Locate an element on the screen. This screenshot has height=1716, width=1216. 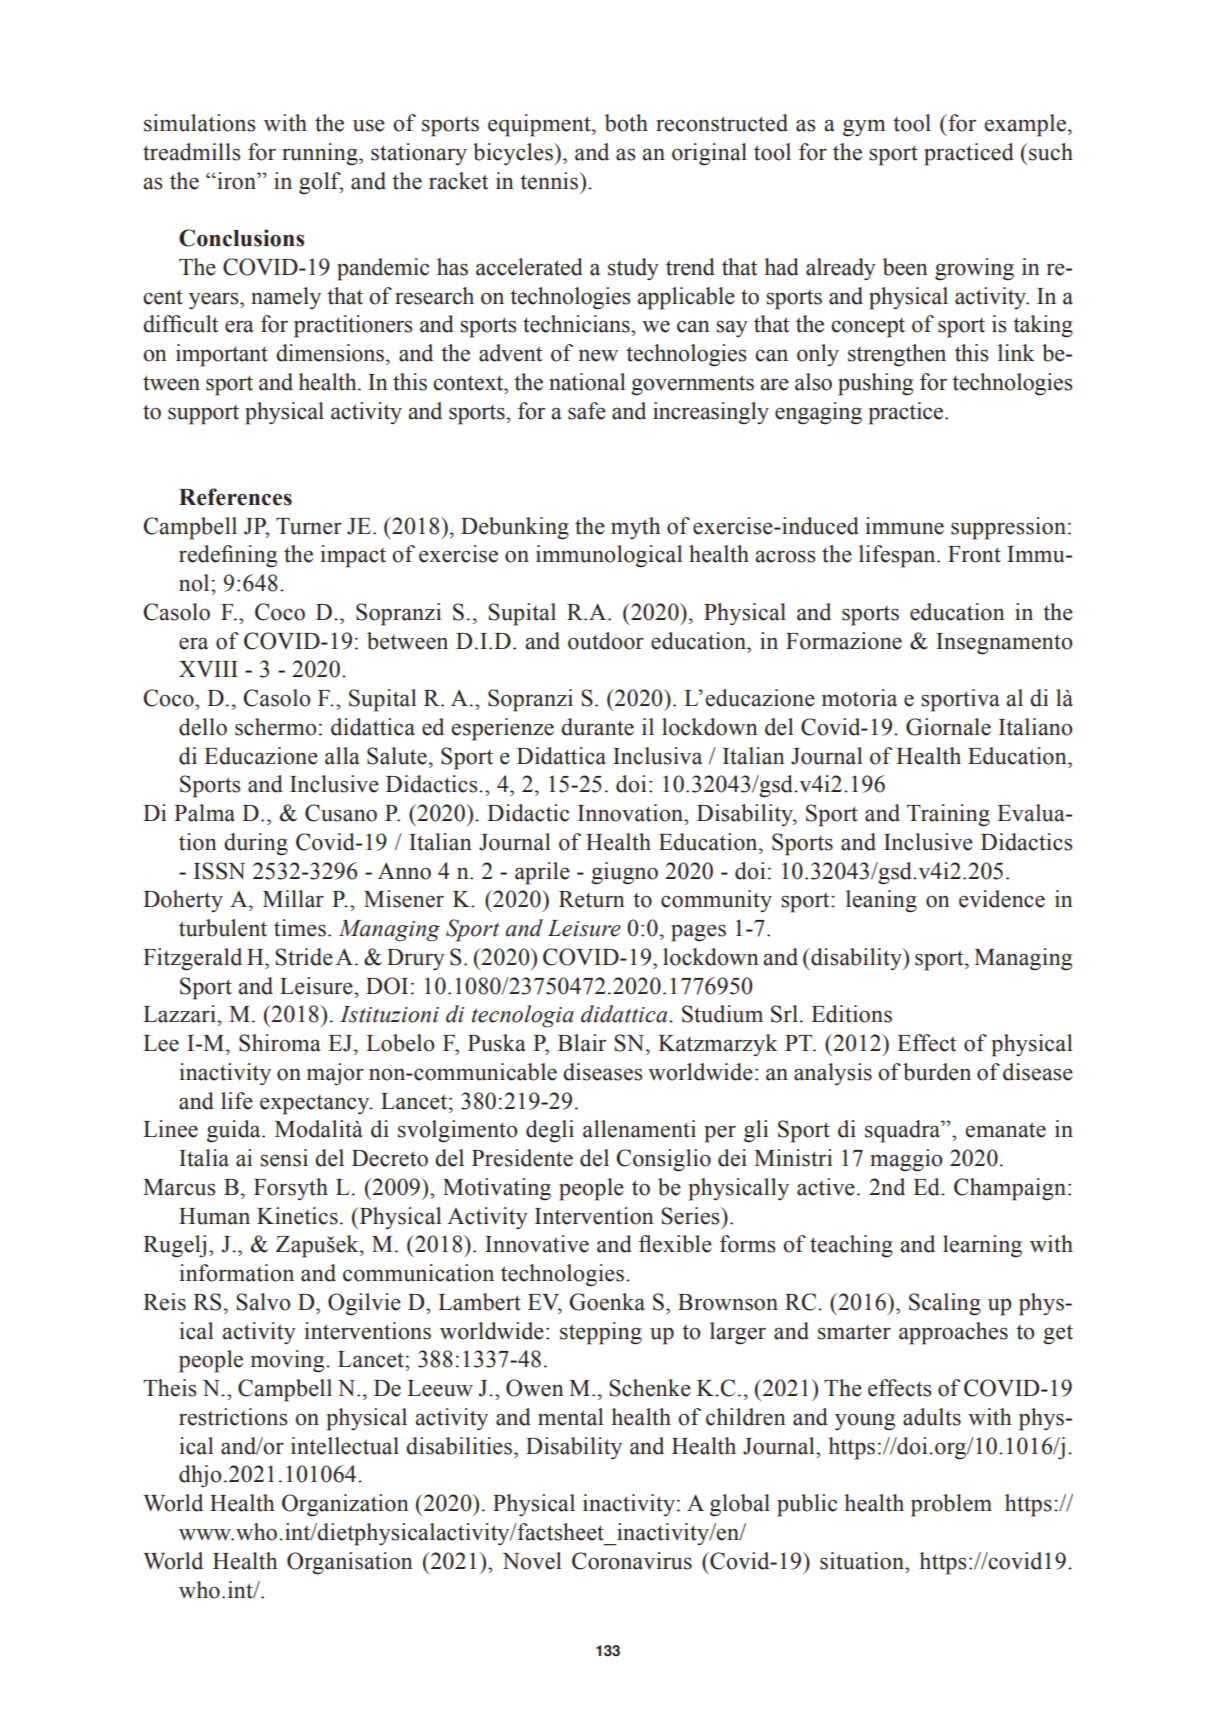
maggio is located at coordinates (906, 1160).
